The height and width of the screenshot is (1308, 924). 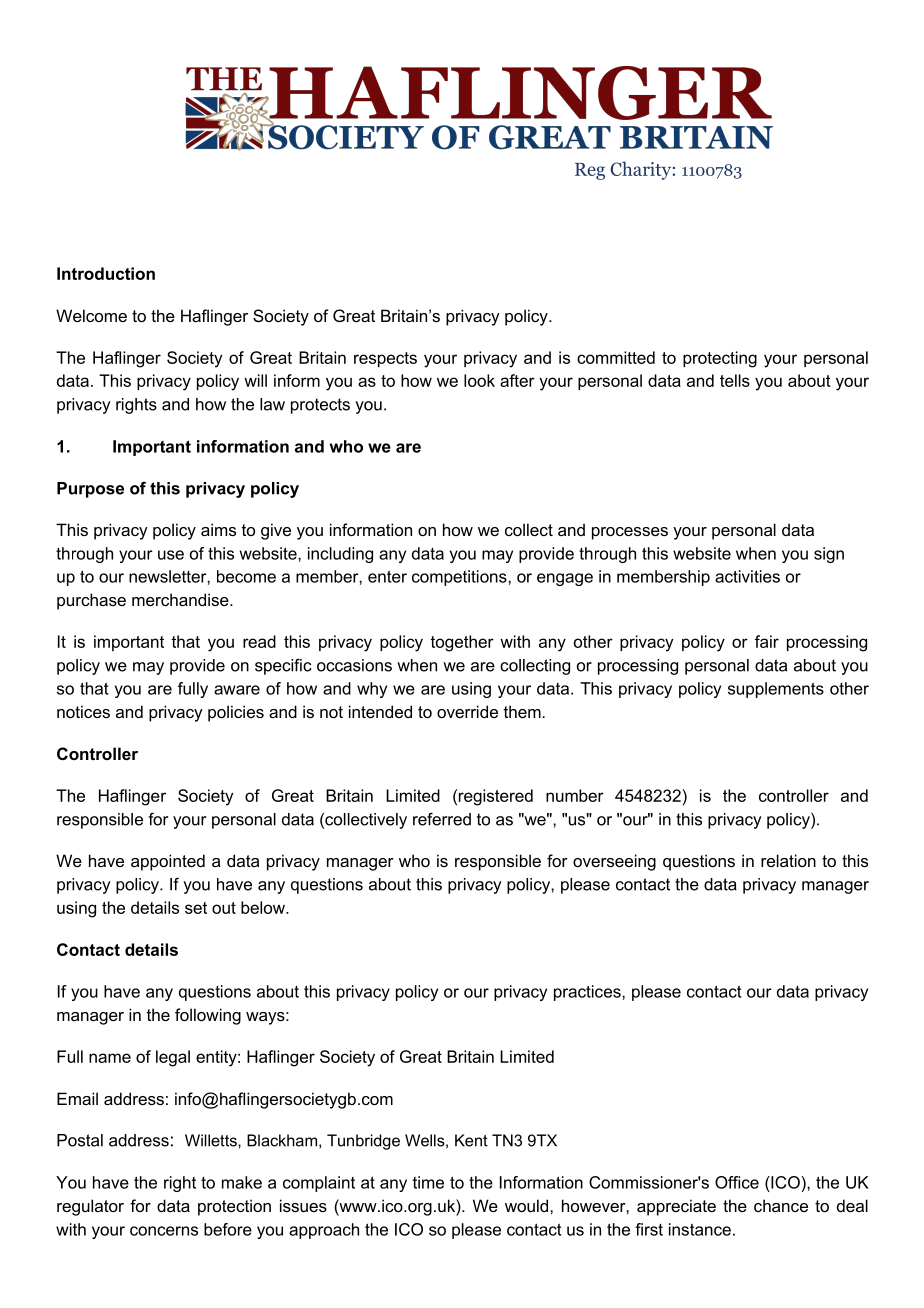 What do you see at coordinates (747, 576) in the screenshot?
I see `activities` at bounding box center [747, 576].
